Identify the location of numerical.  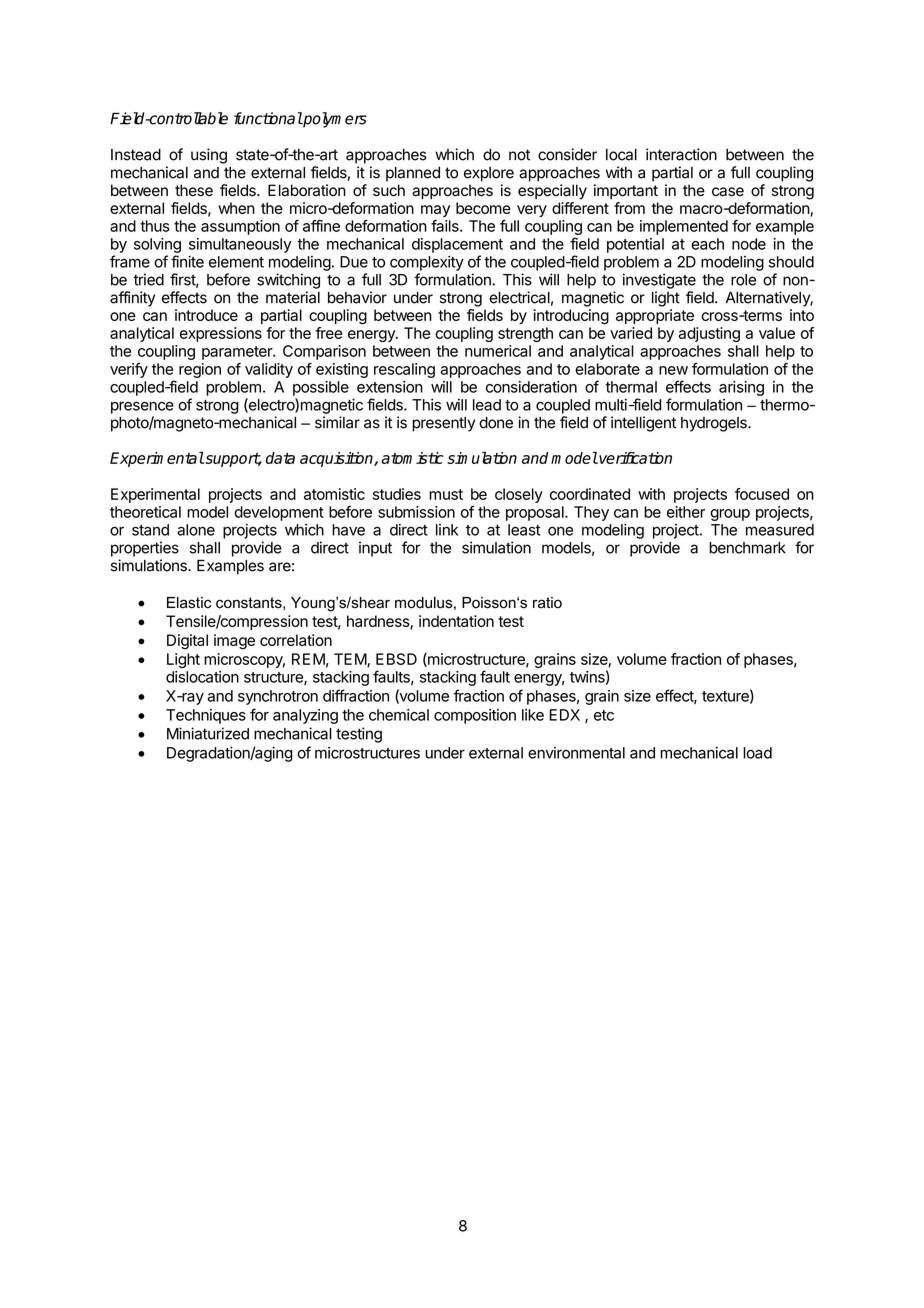
(498, 351).
